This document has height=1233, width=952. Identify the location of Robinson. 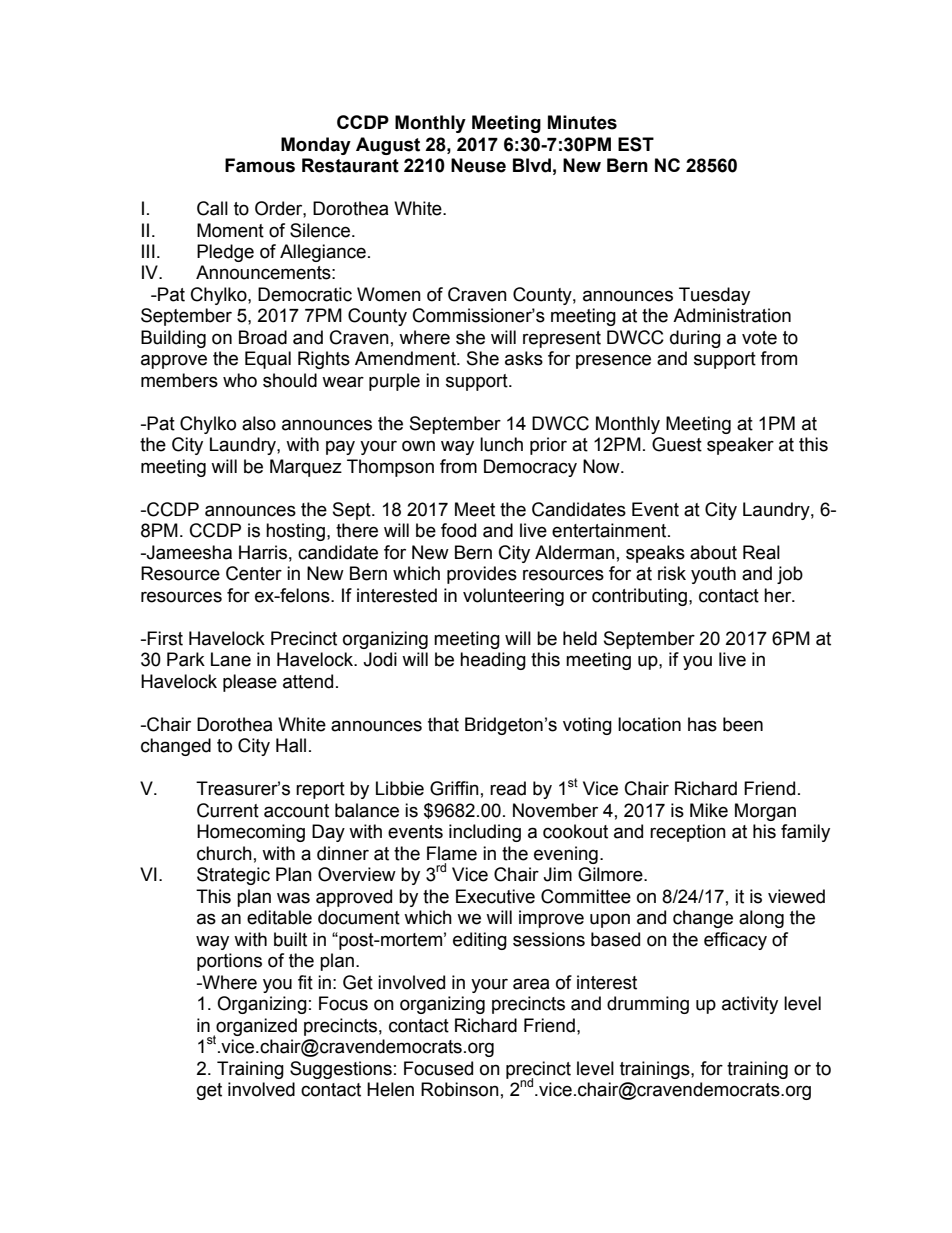
(460, 1089).
